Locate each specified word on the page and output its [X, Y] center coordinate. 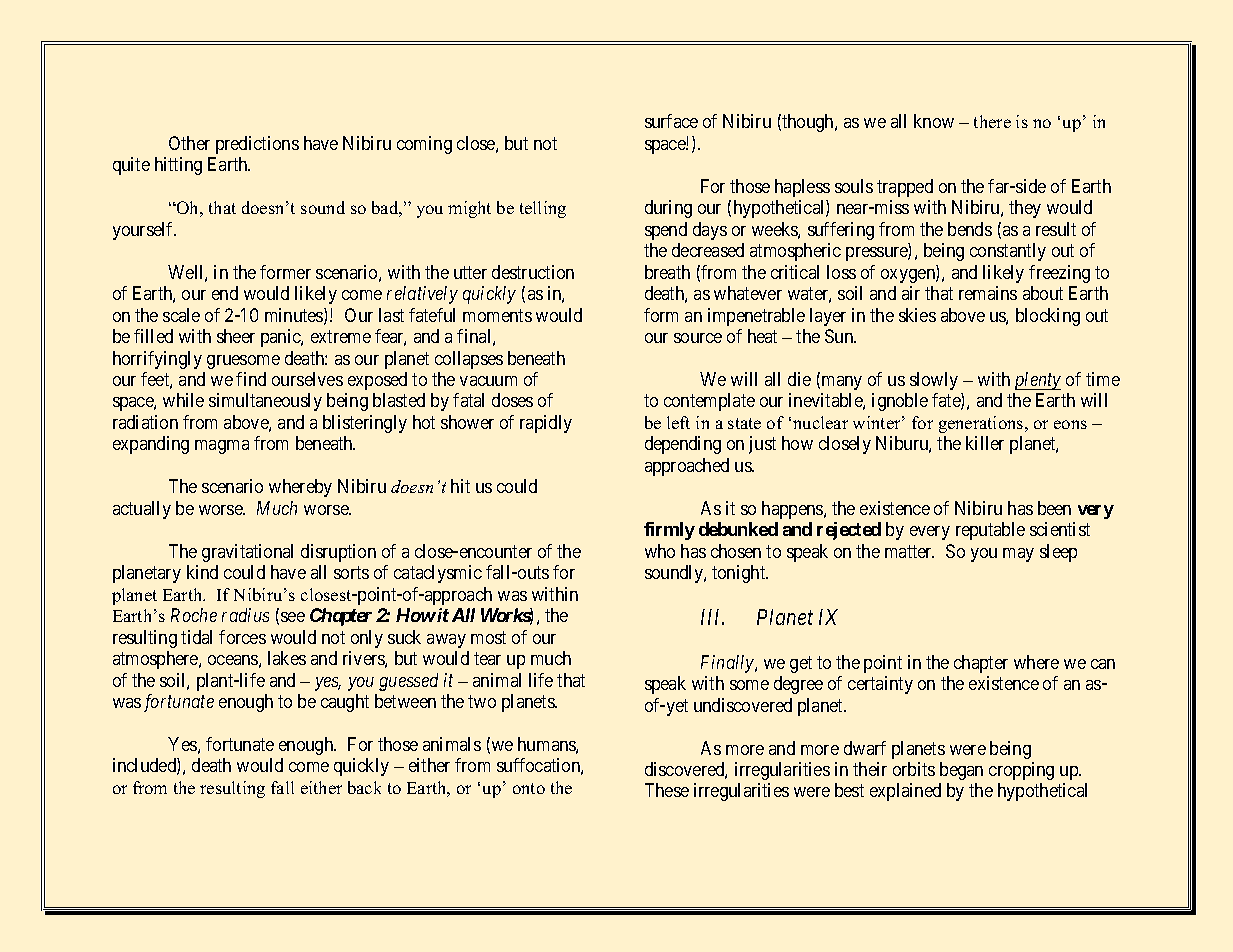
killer [985, 443]
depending [683, 445]
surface [671, 121]
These [667, 790]
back [364, 787]
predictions [257, 145]
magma [222, 447]
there [992, 121]
